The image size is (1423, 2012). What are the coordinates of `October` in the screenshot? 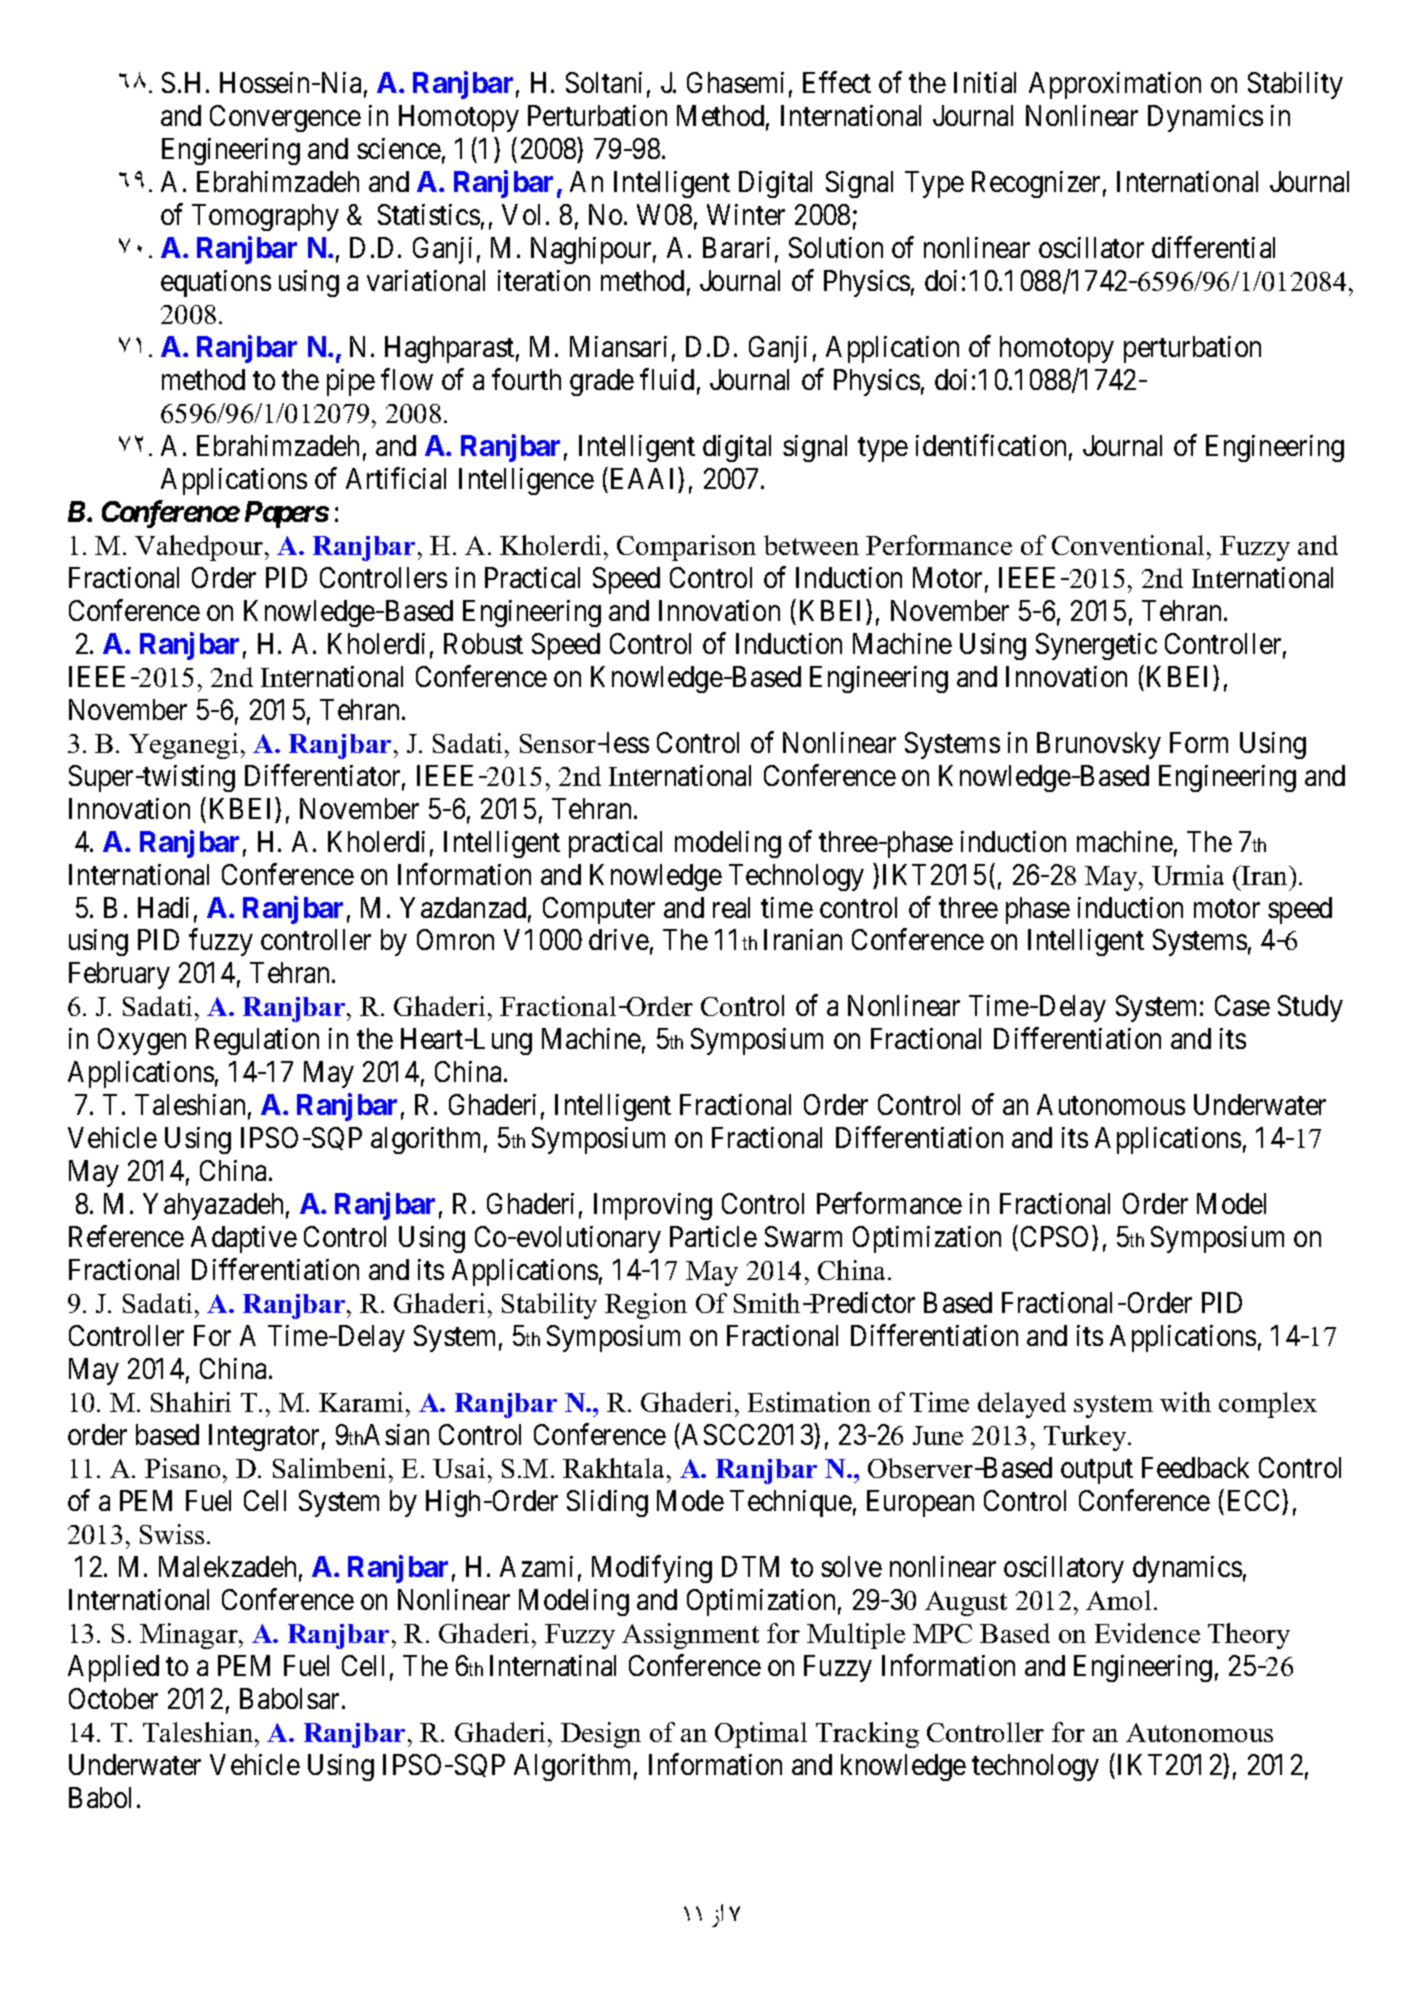 It's located at (113, 1698).
